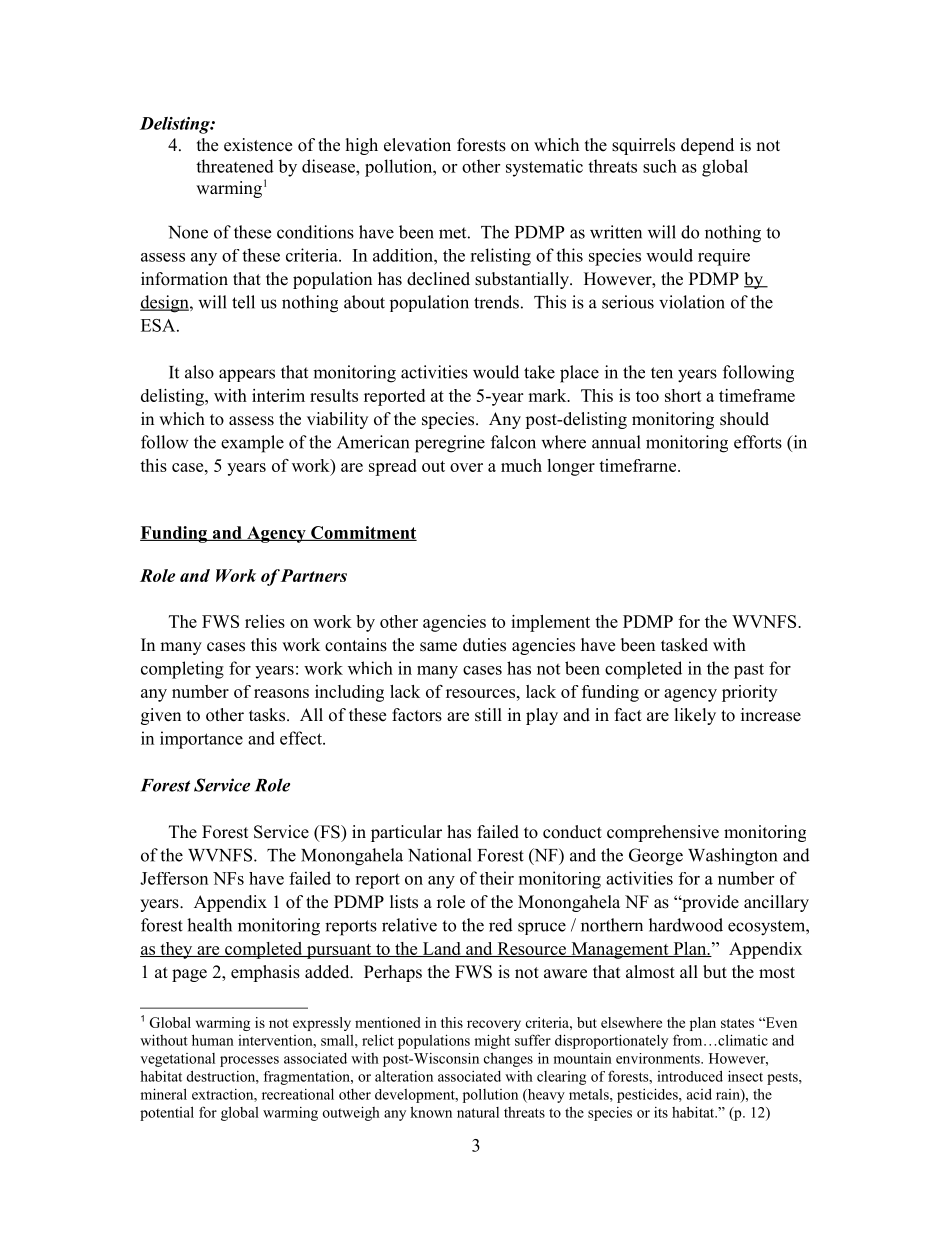 This document has height=1233, width=952. What do you see at coordinates (683, 395) in the document?
I see `short` at bounding box center [683, 395].
